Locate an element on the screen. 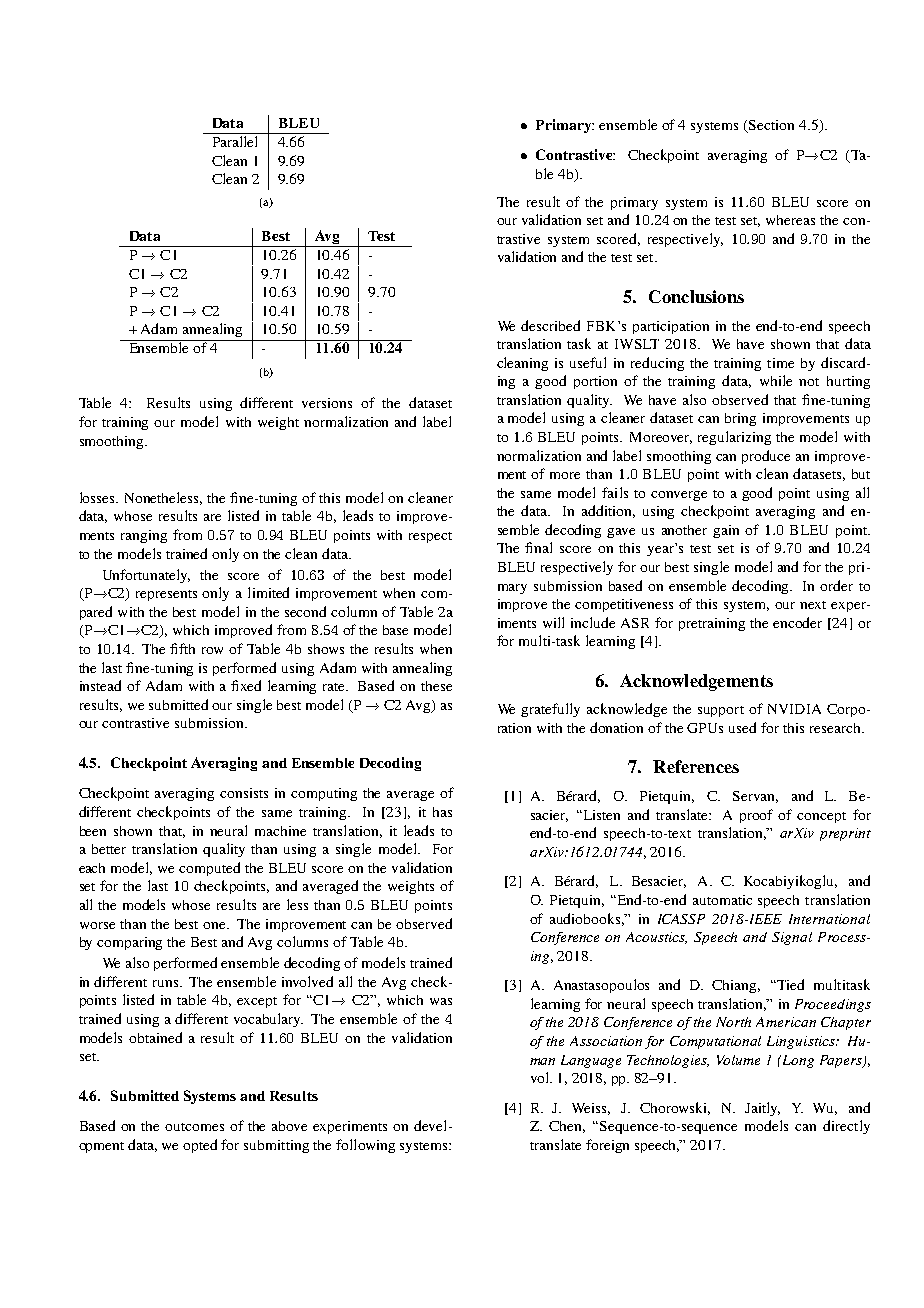 The image size is (924, 1308). outcomes is located at coordinates (194, 1127).
